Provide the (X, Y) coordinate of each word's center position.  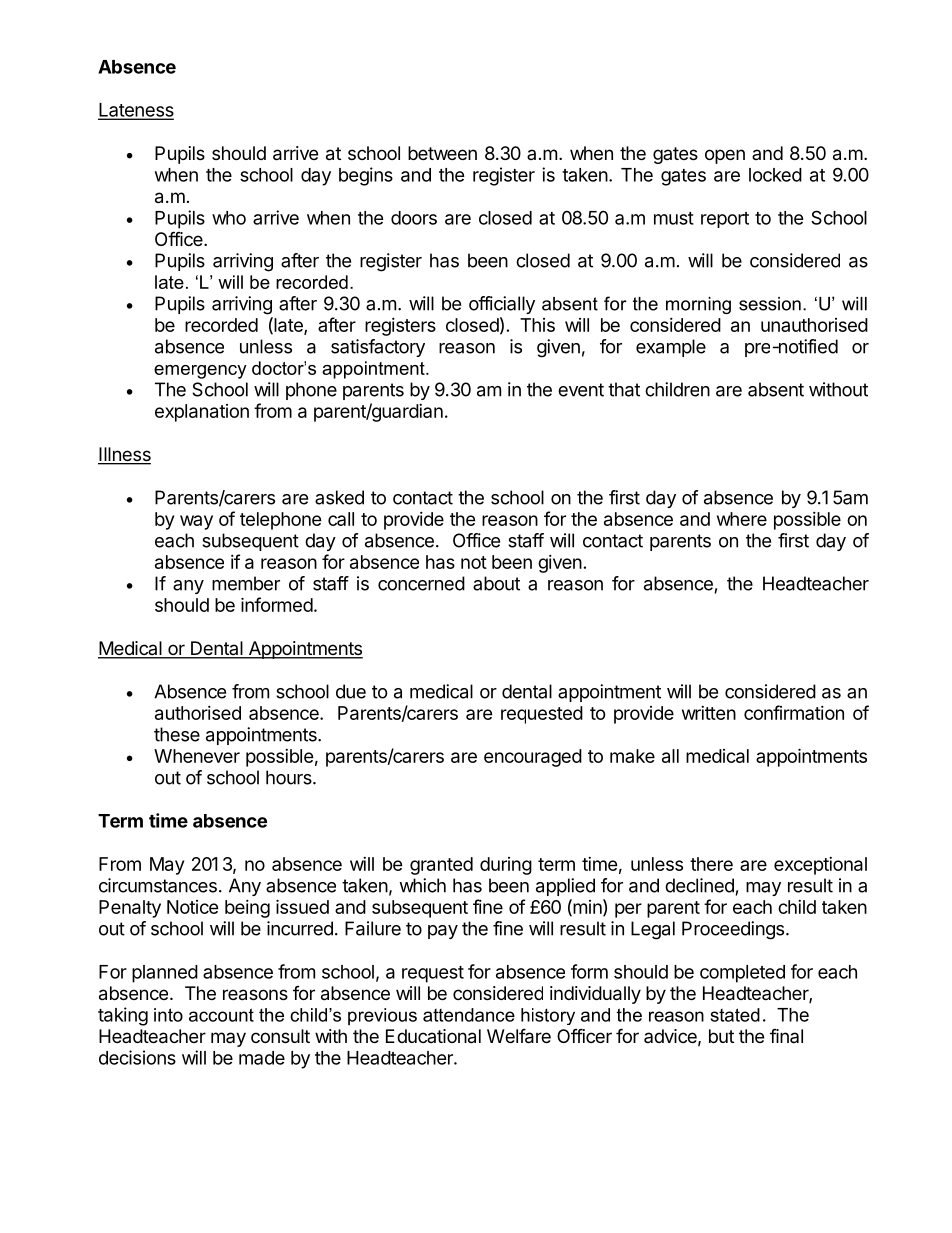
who (229, 218)
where (742, 519)
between (442, 153)
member (246, 583)
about (496, 583)
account (221, 1015)
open (725, 156)
